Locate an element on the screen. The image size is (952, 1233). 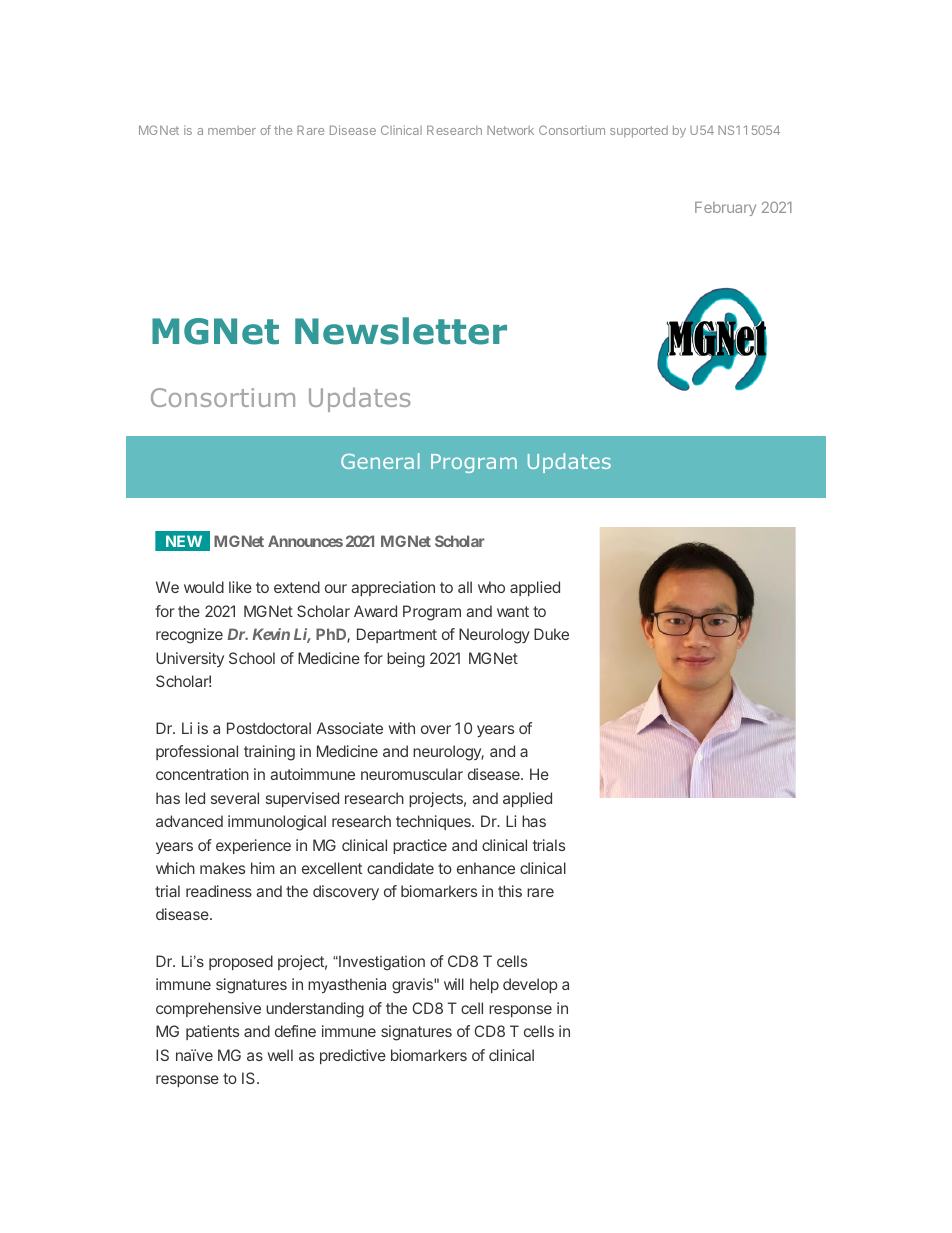
February is located at coordinates (725, 209).
